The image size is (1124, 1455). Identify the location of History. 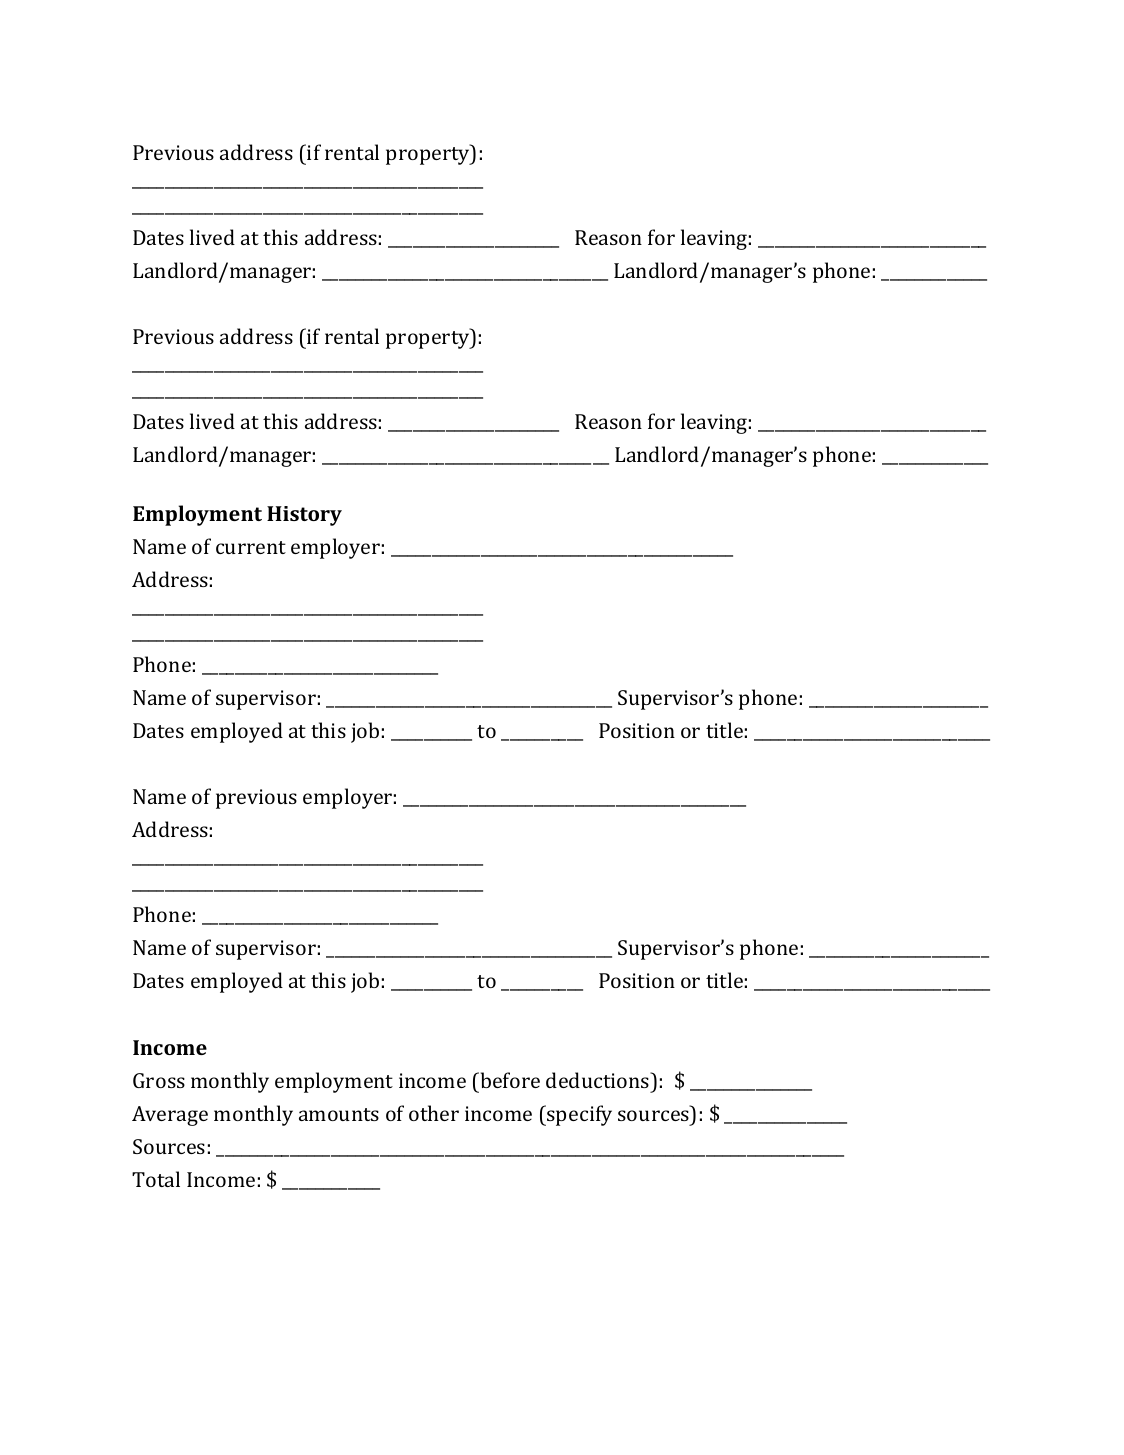
(304, 516).
